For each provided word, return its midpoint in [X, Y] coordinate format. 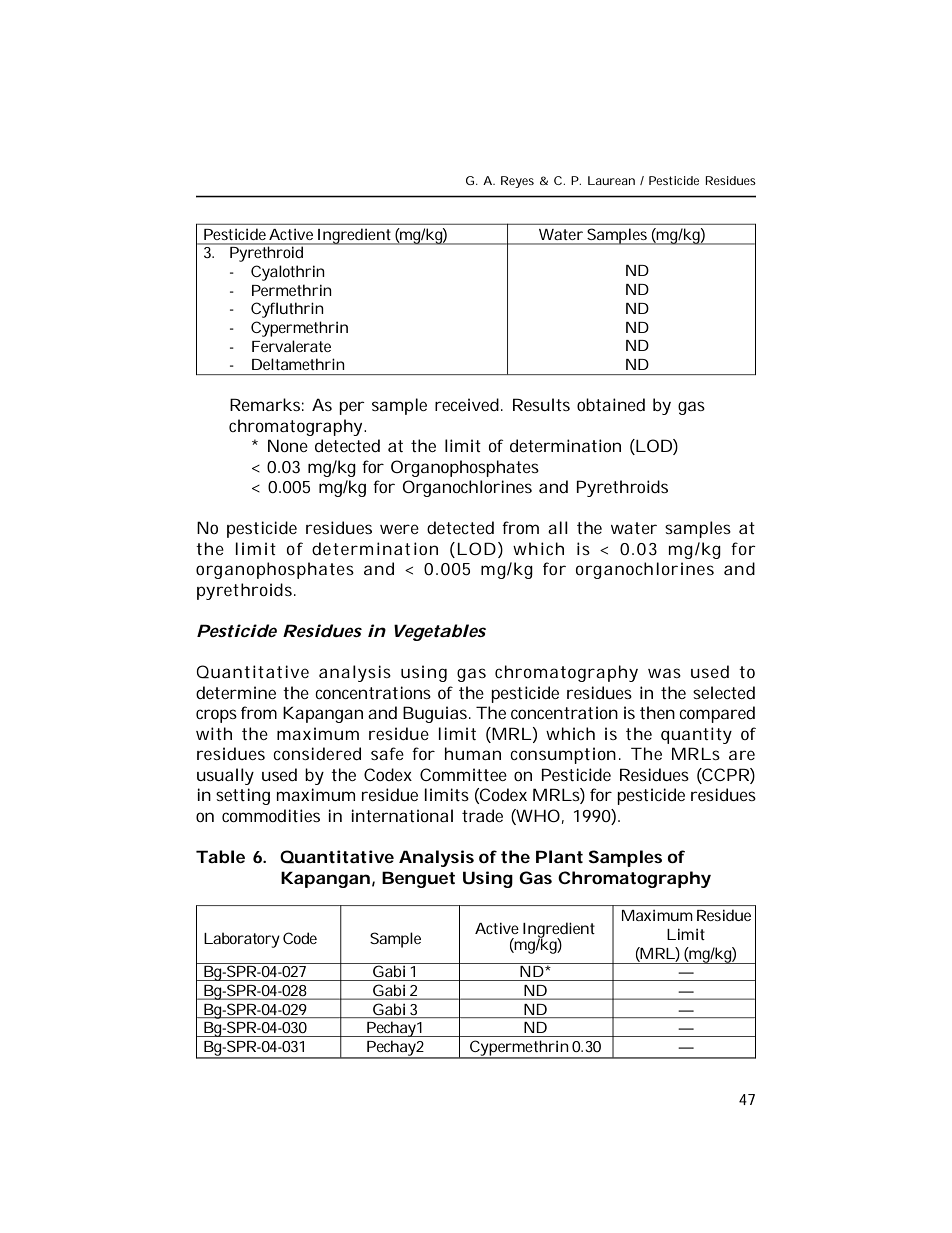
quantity [696, 735]
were [399, 529]
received [467, 404]
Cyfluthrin [287, 310]
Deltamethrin [298, 364]
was [664, 673]
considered [317, 753]
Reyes [517, 182]
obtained [611, 404]
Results [541, 404]
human [473, 753]
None [288, 445]
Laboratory [242, 940]
